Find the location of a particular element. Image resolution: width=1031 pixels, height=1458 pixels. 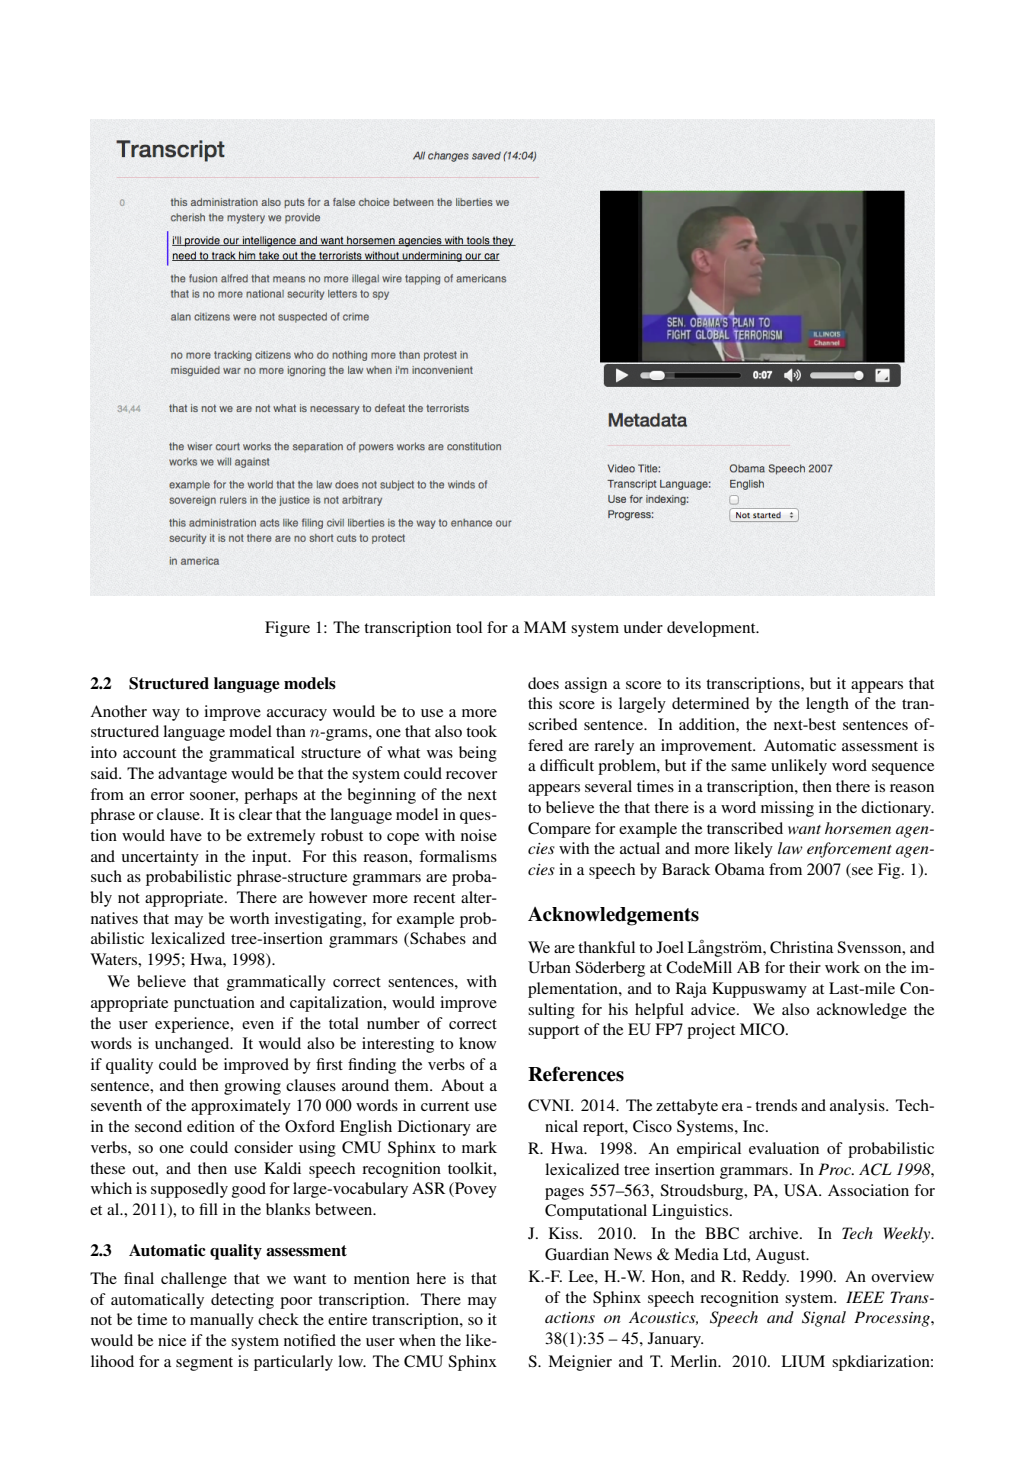

recover is located at coordinates (471, 775).
